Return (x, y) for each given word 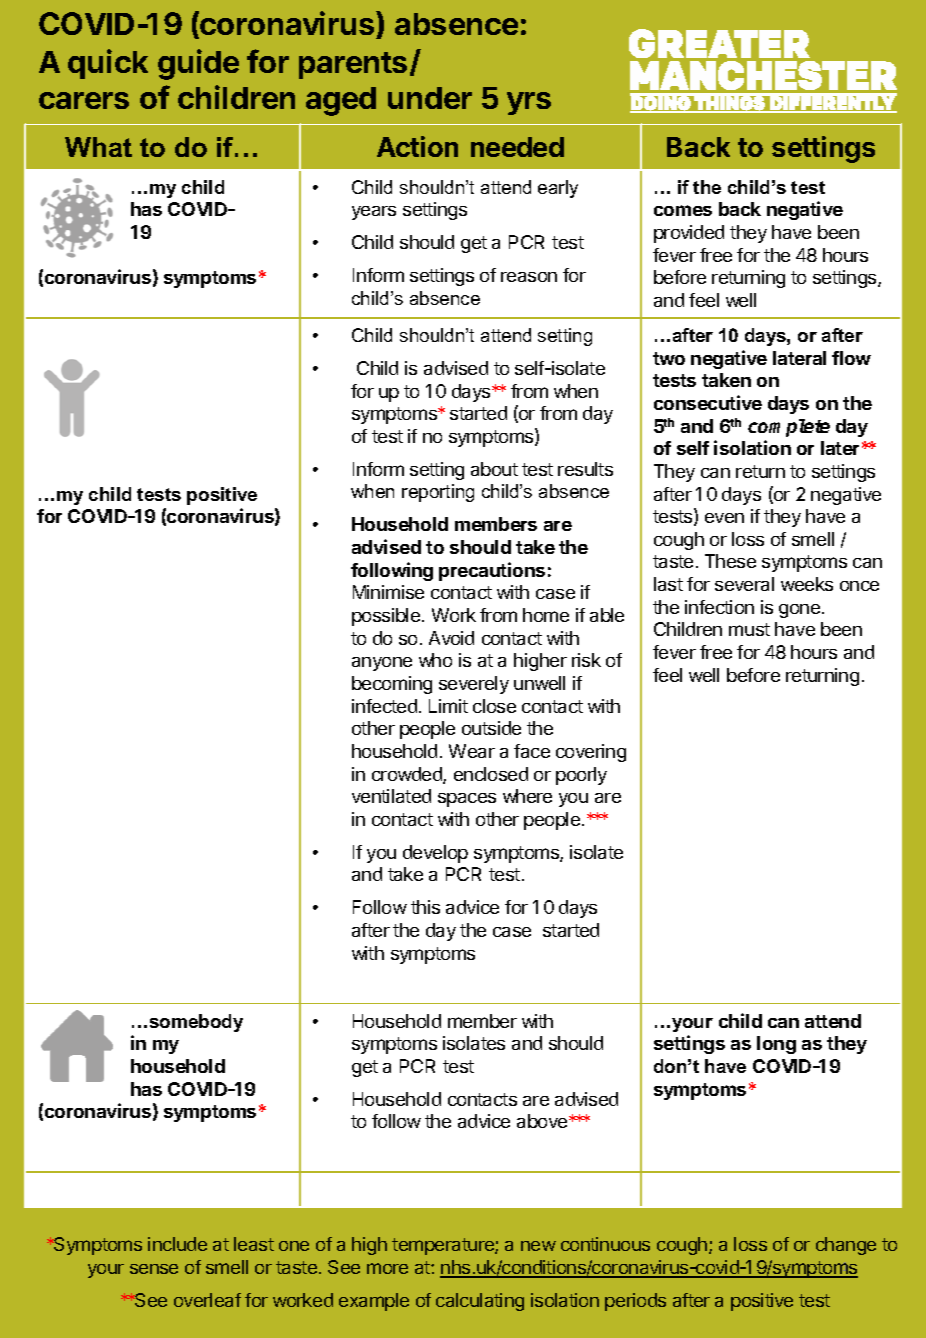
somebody (196, 1023)
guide (198, 64)
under (430, 98)
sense (154, 1269)
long (776, 1045)
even (724, 518)
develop (435, 854)
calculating (480, 1302)
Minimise (388, 592)
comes (683, 210)
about (494, 469)
